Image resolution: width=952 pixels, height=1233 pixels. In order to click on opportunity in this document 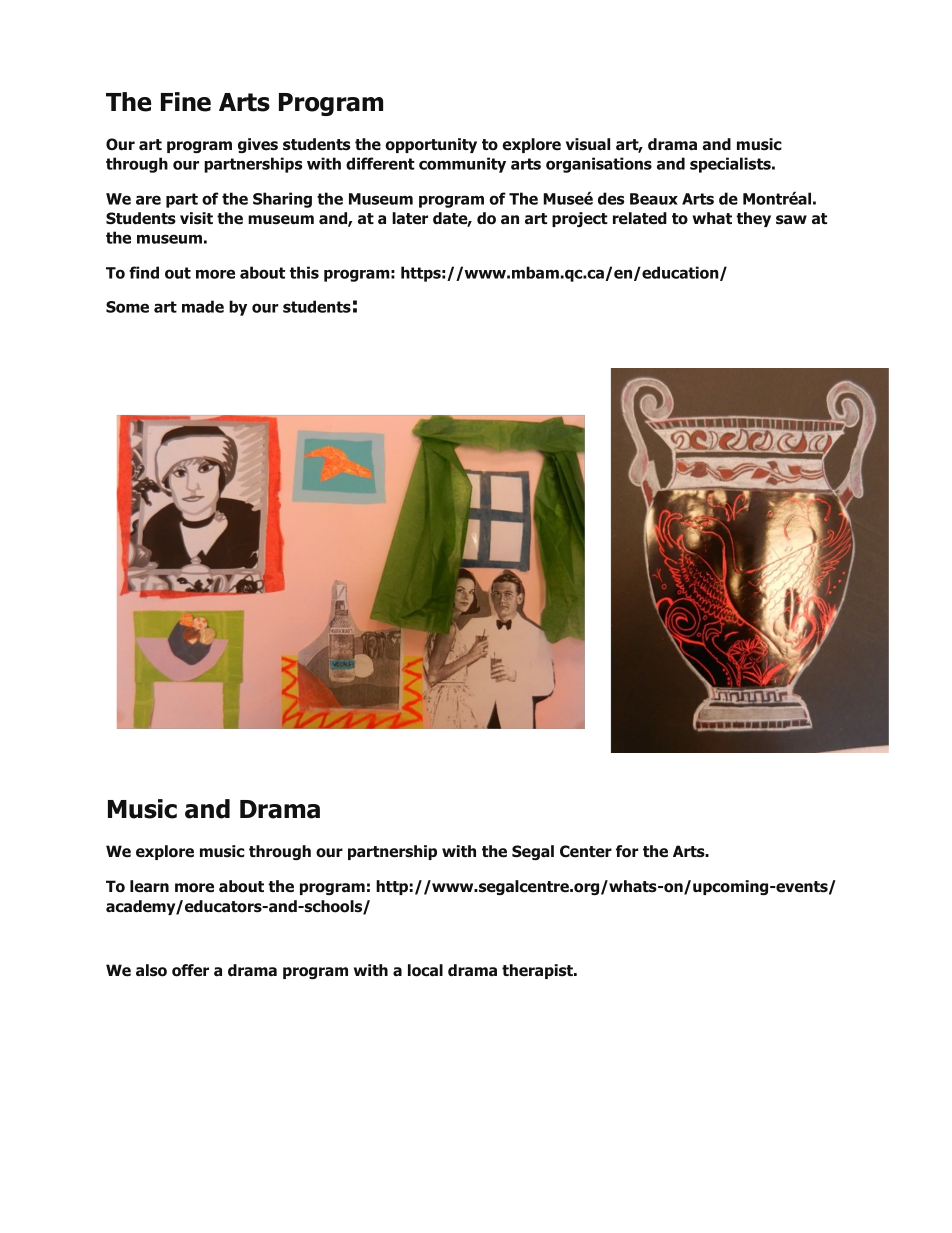, I will do `click(431, 145)`.
